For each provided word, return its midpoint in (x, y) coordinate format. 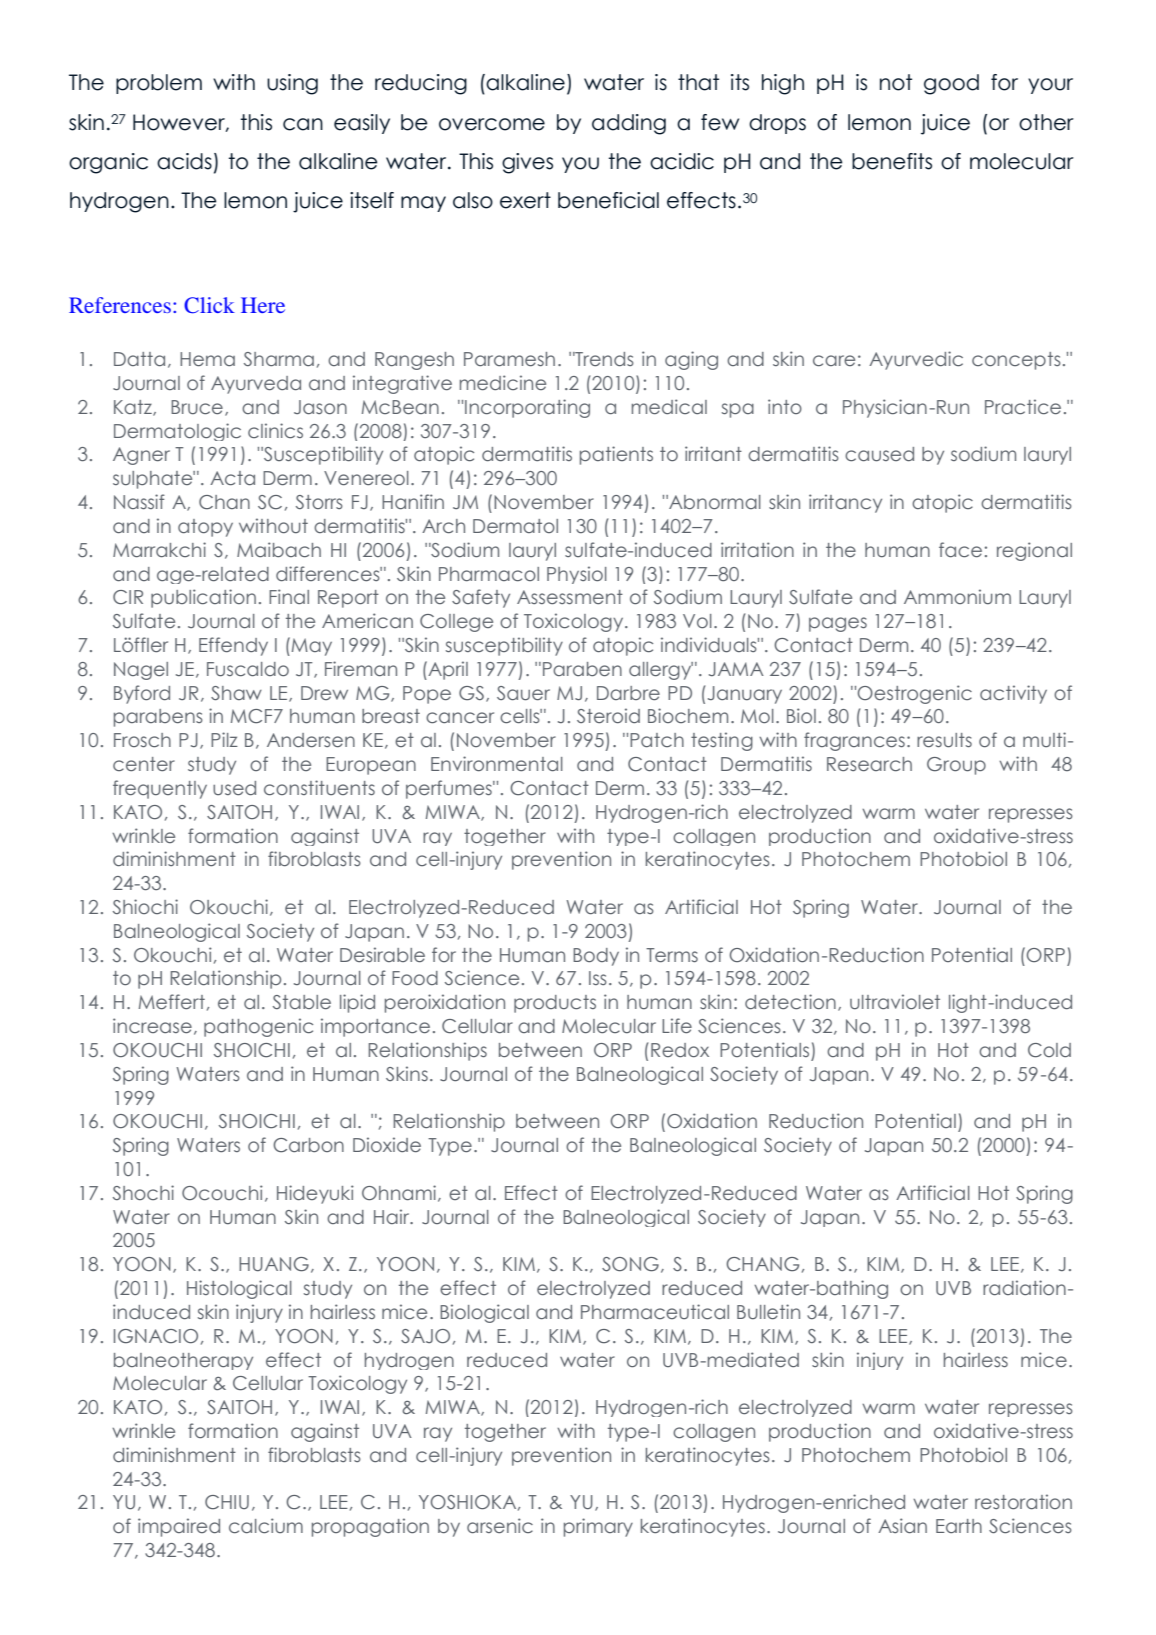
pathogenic (258, 1027)
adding (629, 124)
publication (203, 598)
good (951, 84)
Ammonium (957, 597)
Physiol (577, 575)
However (180, 123)
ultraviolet (895, 1002)
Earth (959, 1526)
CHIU (227, 1502)
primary (598, 1527)
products (555, 1004)
